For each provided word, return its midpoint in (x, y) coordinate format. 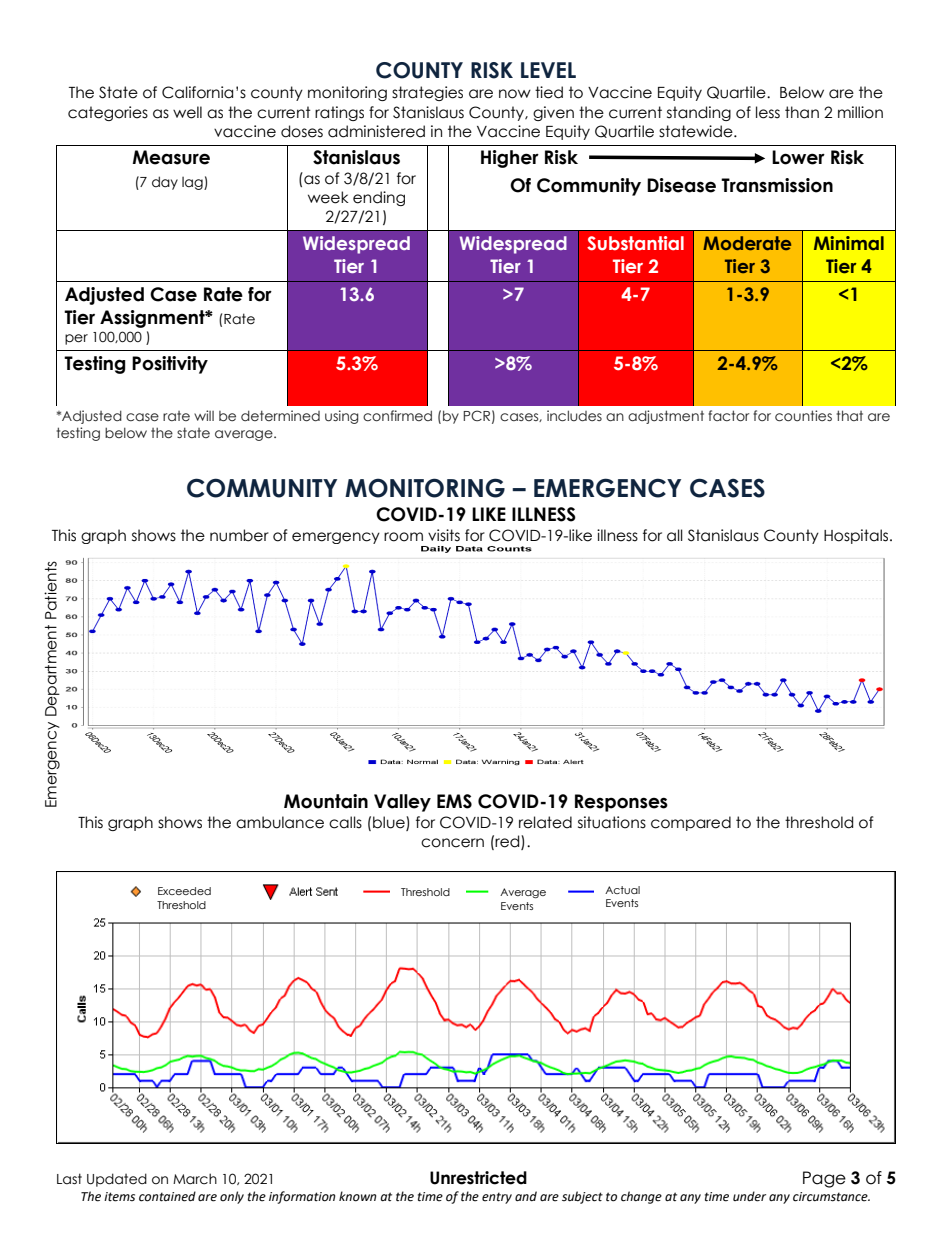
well (187, 112)
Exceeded (184, 891)
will (204, 415)
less (768, 112)
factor (729, 416)
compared (691, 823)
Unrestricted (478, 1178)
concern (452, 843)
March (195, 1179)
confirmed (397, 416)
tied (549, 92)
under (749, 1196)
